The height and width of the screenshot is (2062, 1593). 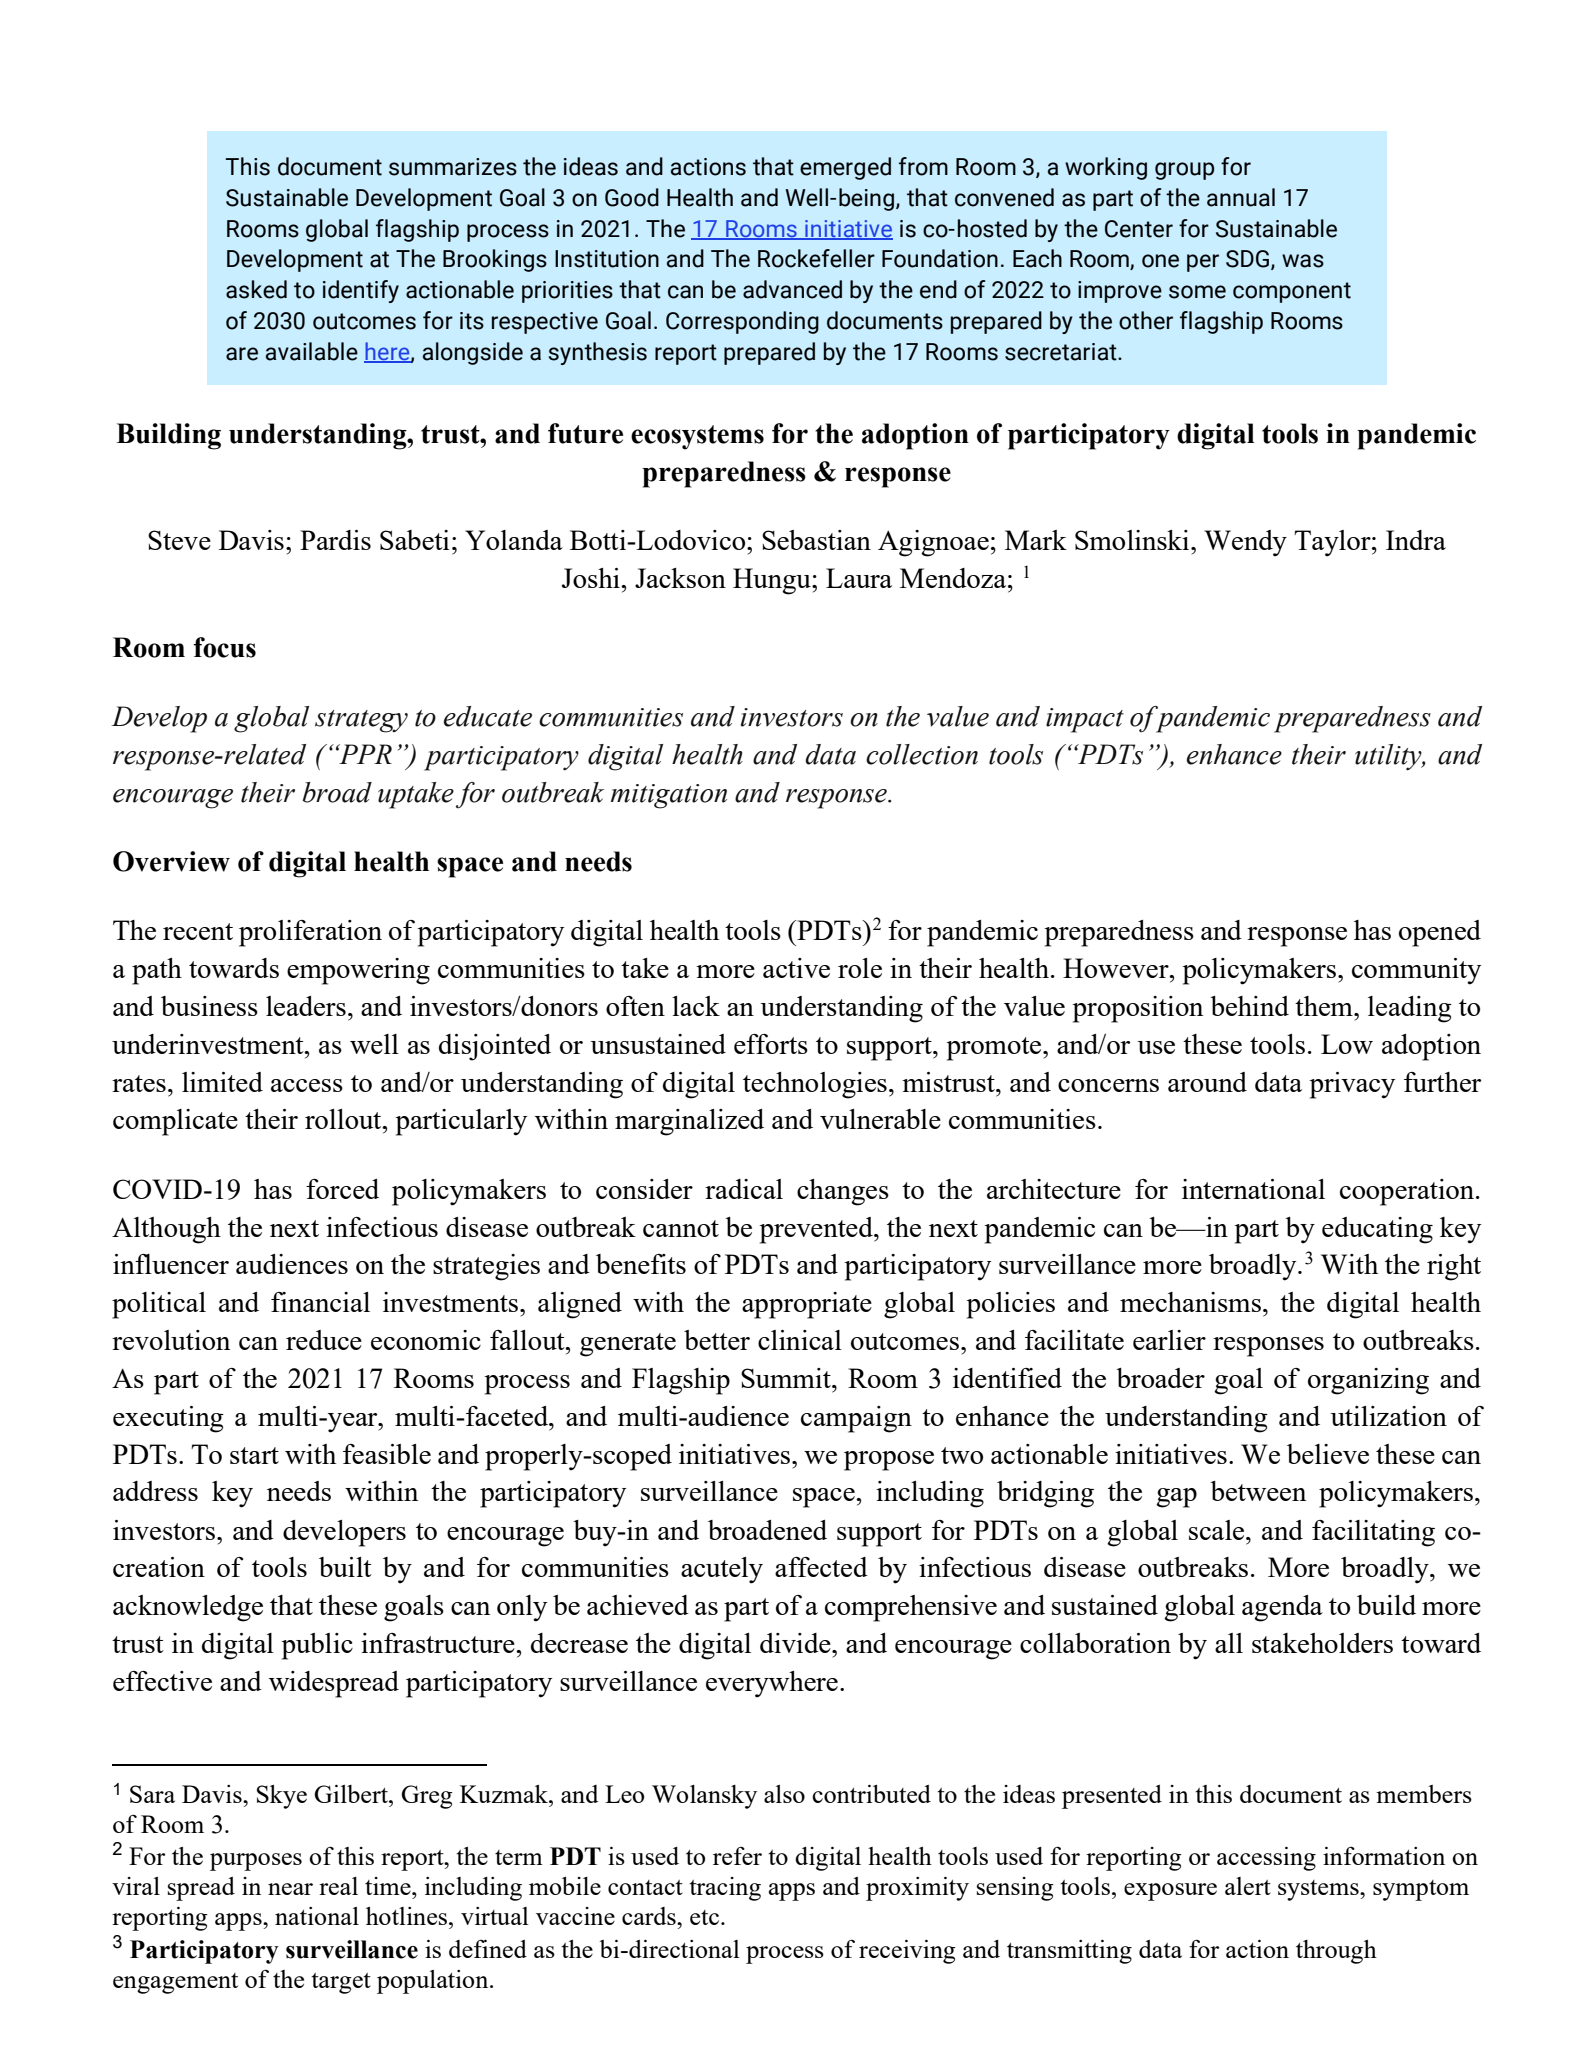 What do you see at coordinates (254, 1455) in the screenshot?
I see `start` at bounding box center [254, 1455].
